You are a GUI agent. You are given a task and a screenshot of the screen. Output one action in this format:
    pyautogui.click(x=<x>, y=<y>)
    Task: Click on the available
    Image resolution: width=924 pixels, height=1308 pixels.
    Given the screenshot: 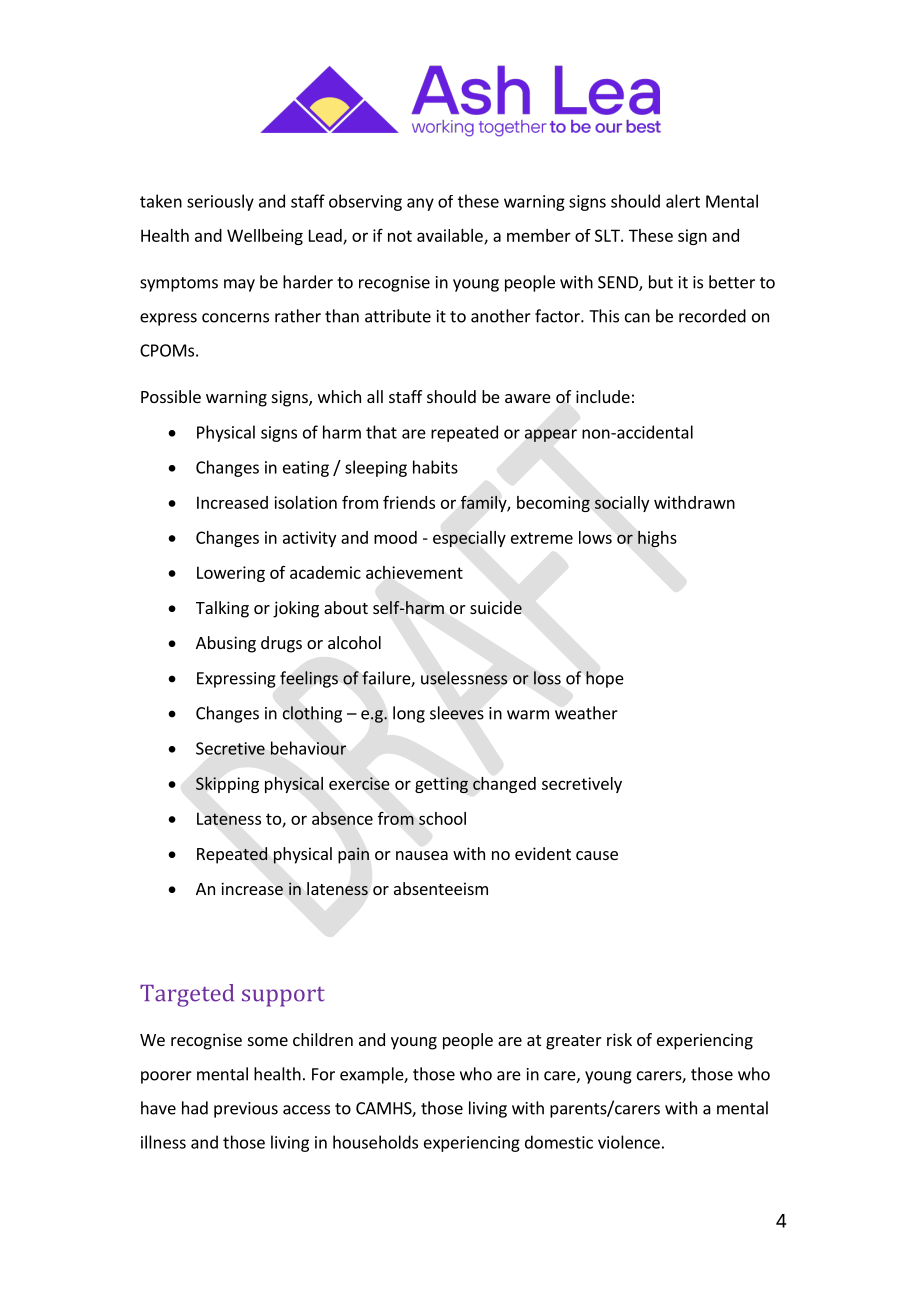 What is the action you would take?
    pyautogui.click(x=451, y=236)
